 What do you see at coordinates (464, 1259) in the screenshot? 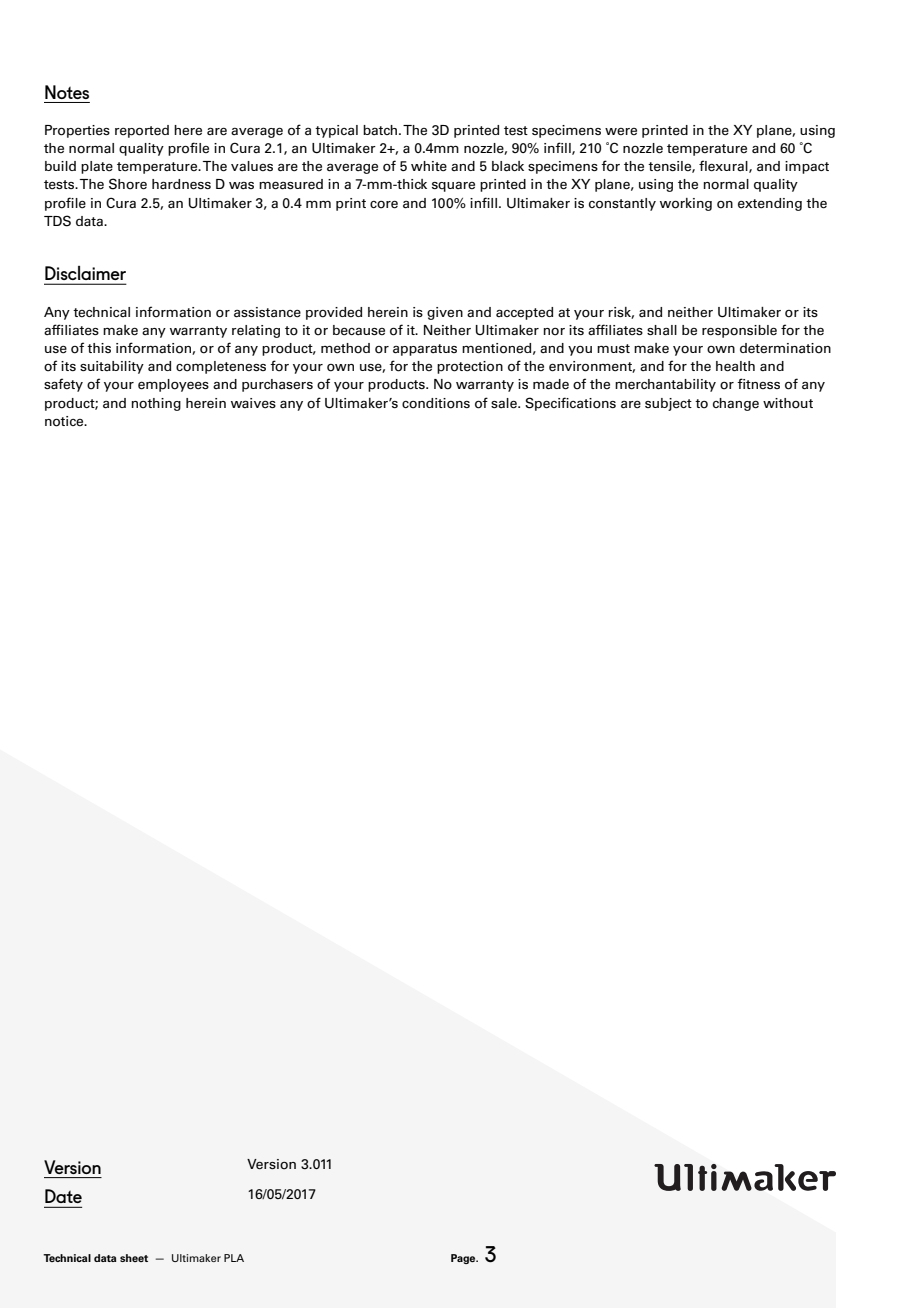
I see `Page` at bounding box center [464, 1259].
